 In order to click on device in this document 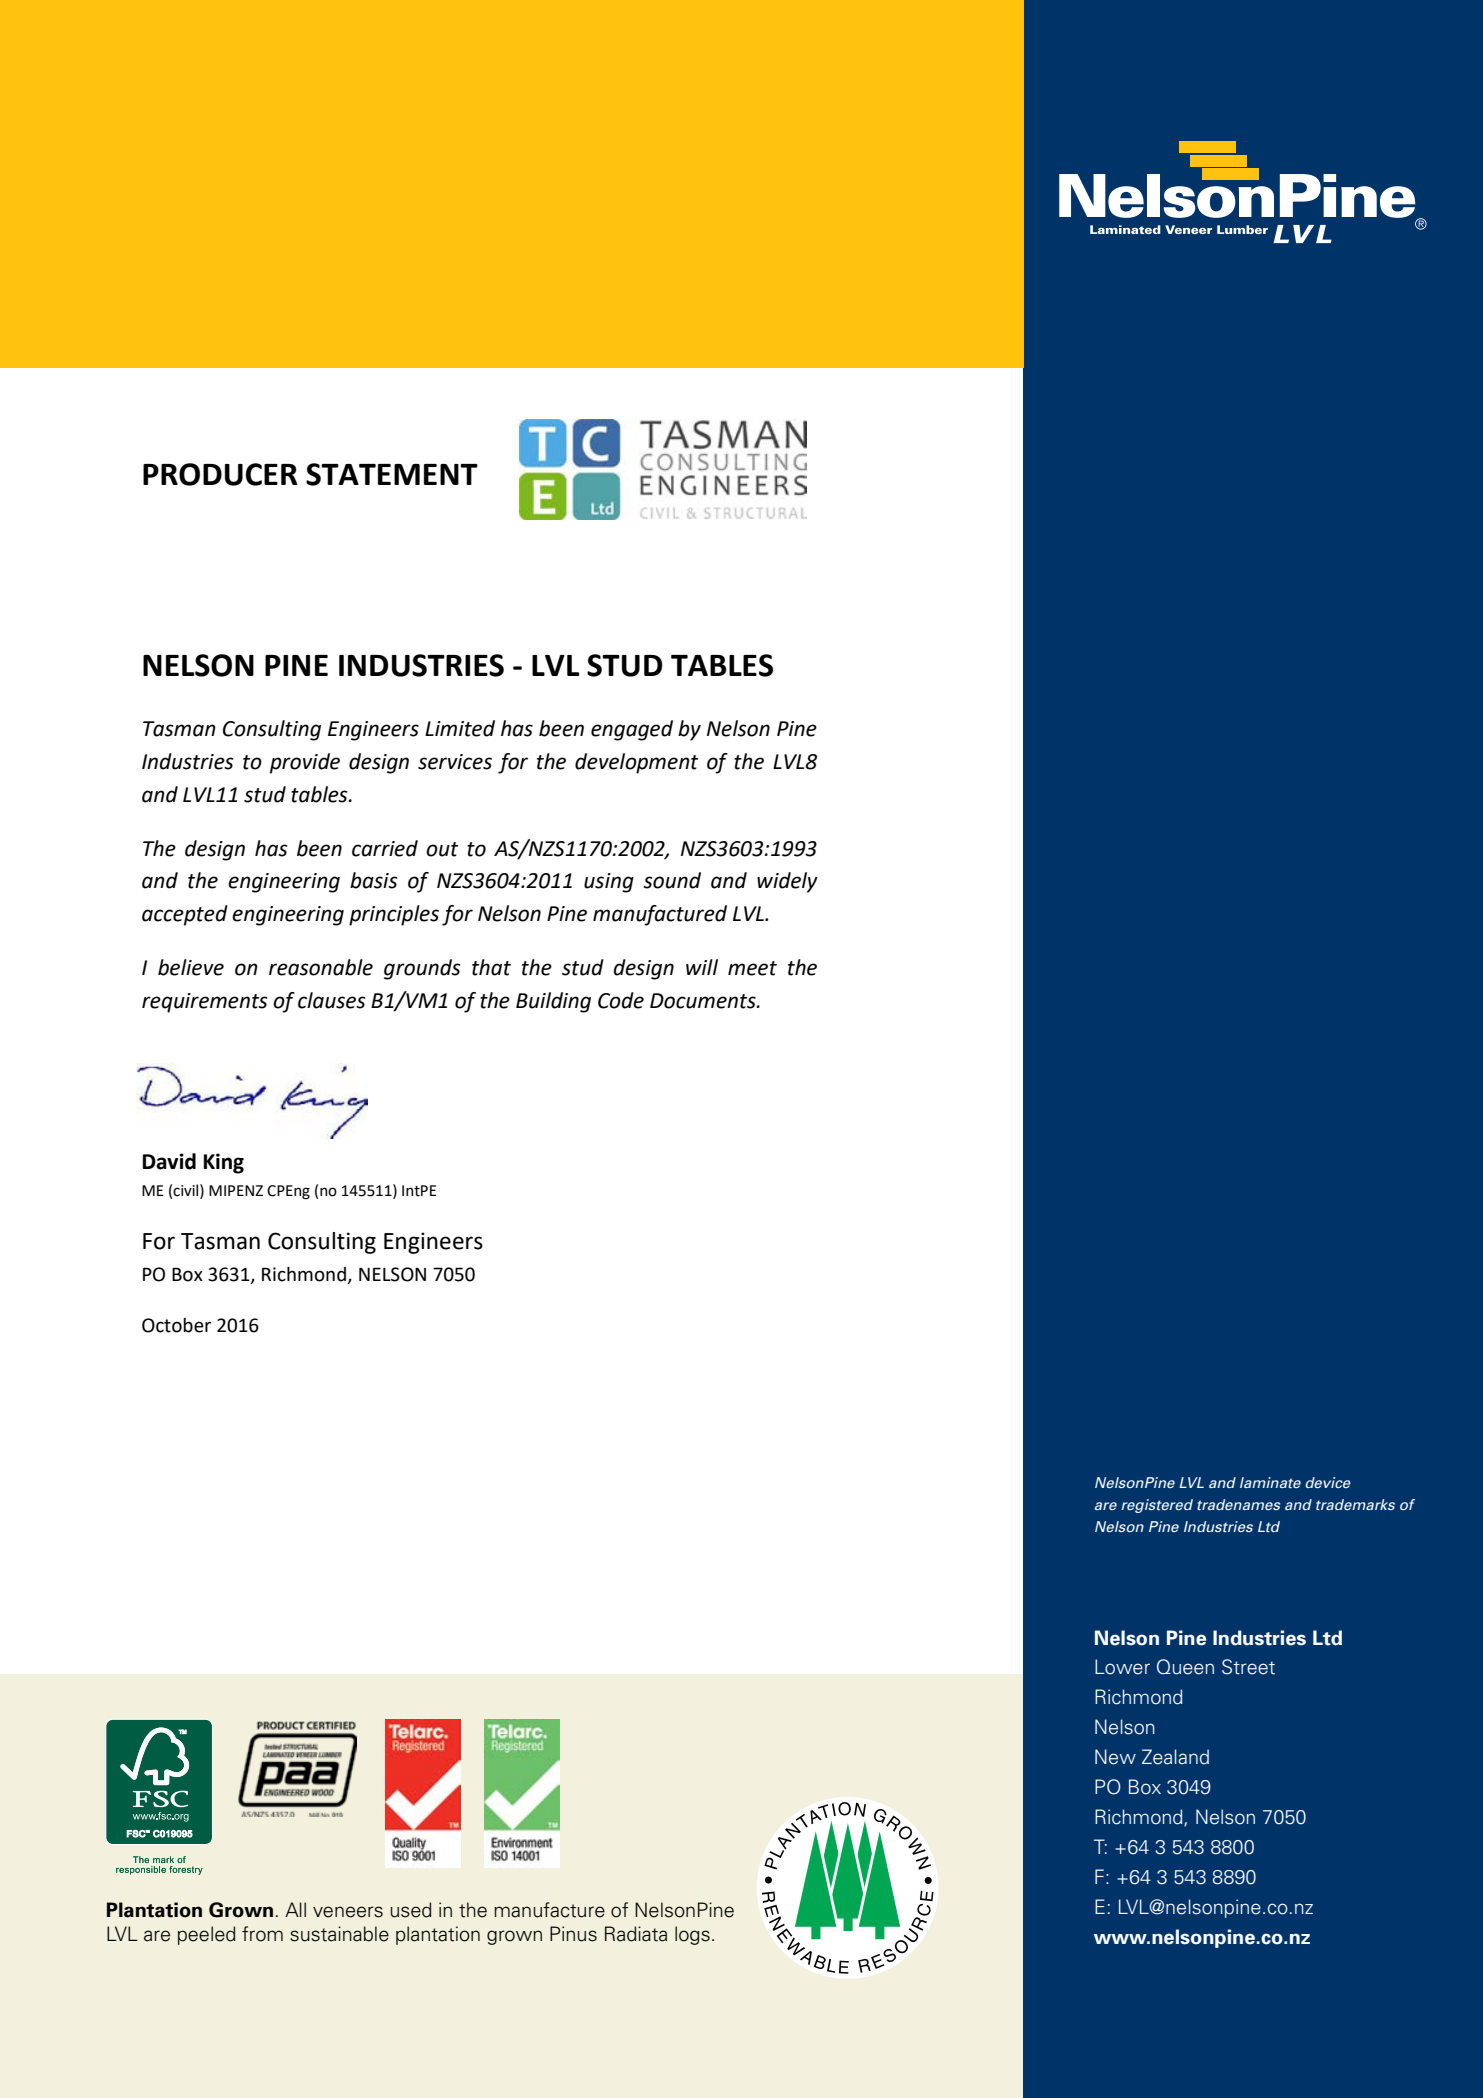, I will do `click(1328, 1482)`.
